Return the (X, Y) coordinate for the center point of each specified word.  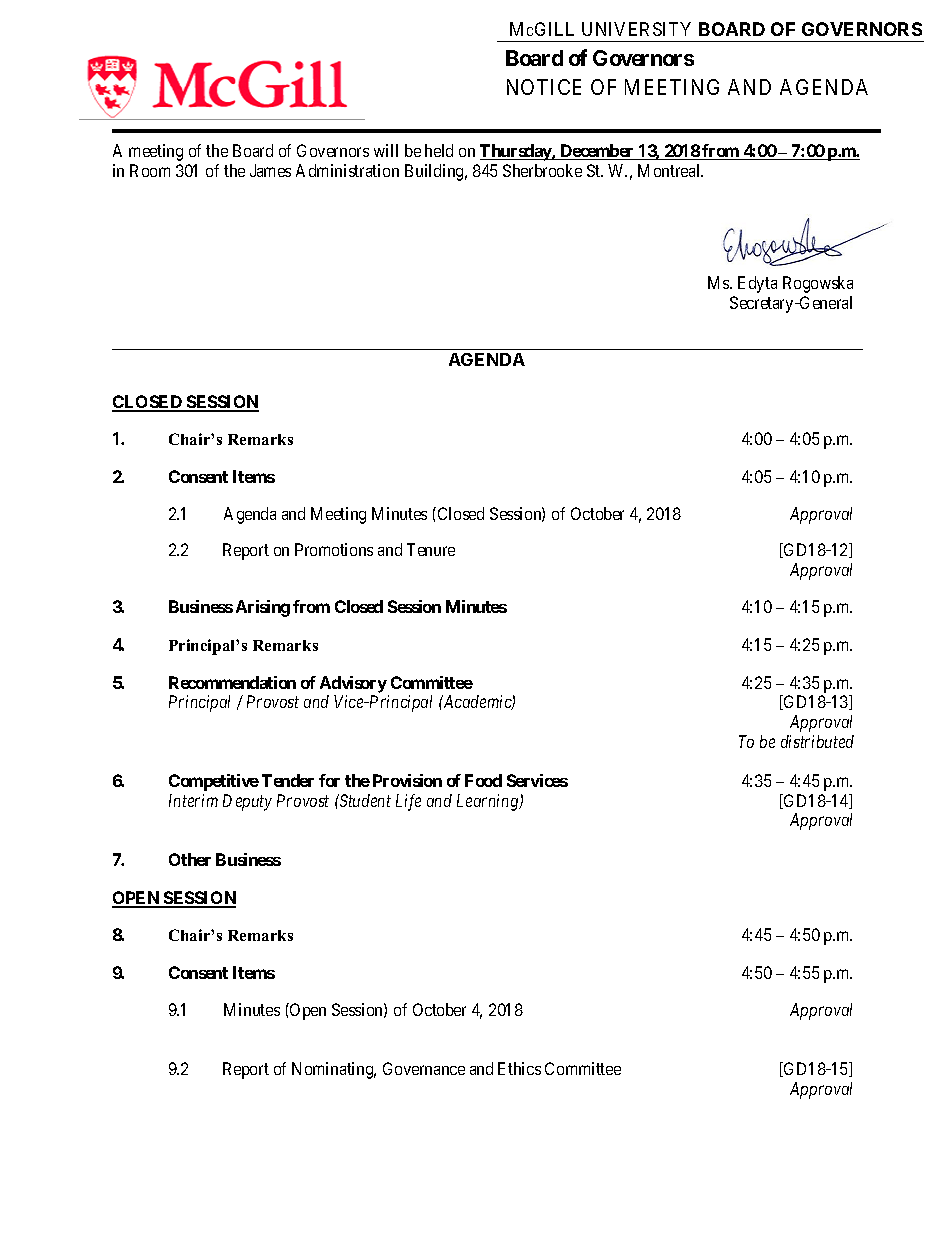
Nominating (334, 1070)
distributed (817, 741)
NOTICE (544, 87)
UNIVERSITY (636, 29)
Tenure (431, 549)
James (270, 170)
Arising (263, 608)
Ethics (519, 1068)
